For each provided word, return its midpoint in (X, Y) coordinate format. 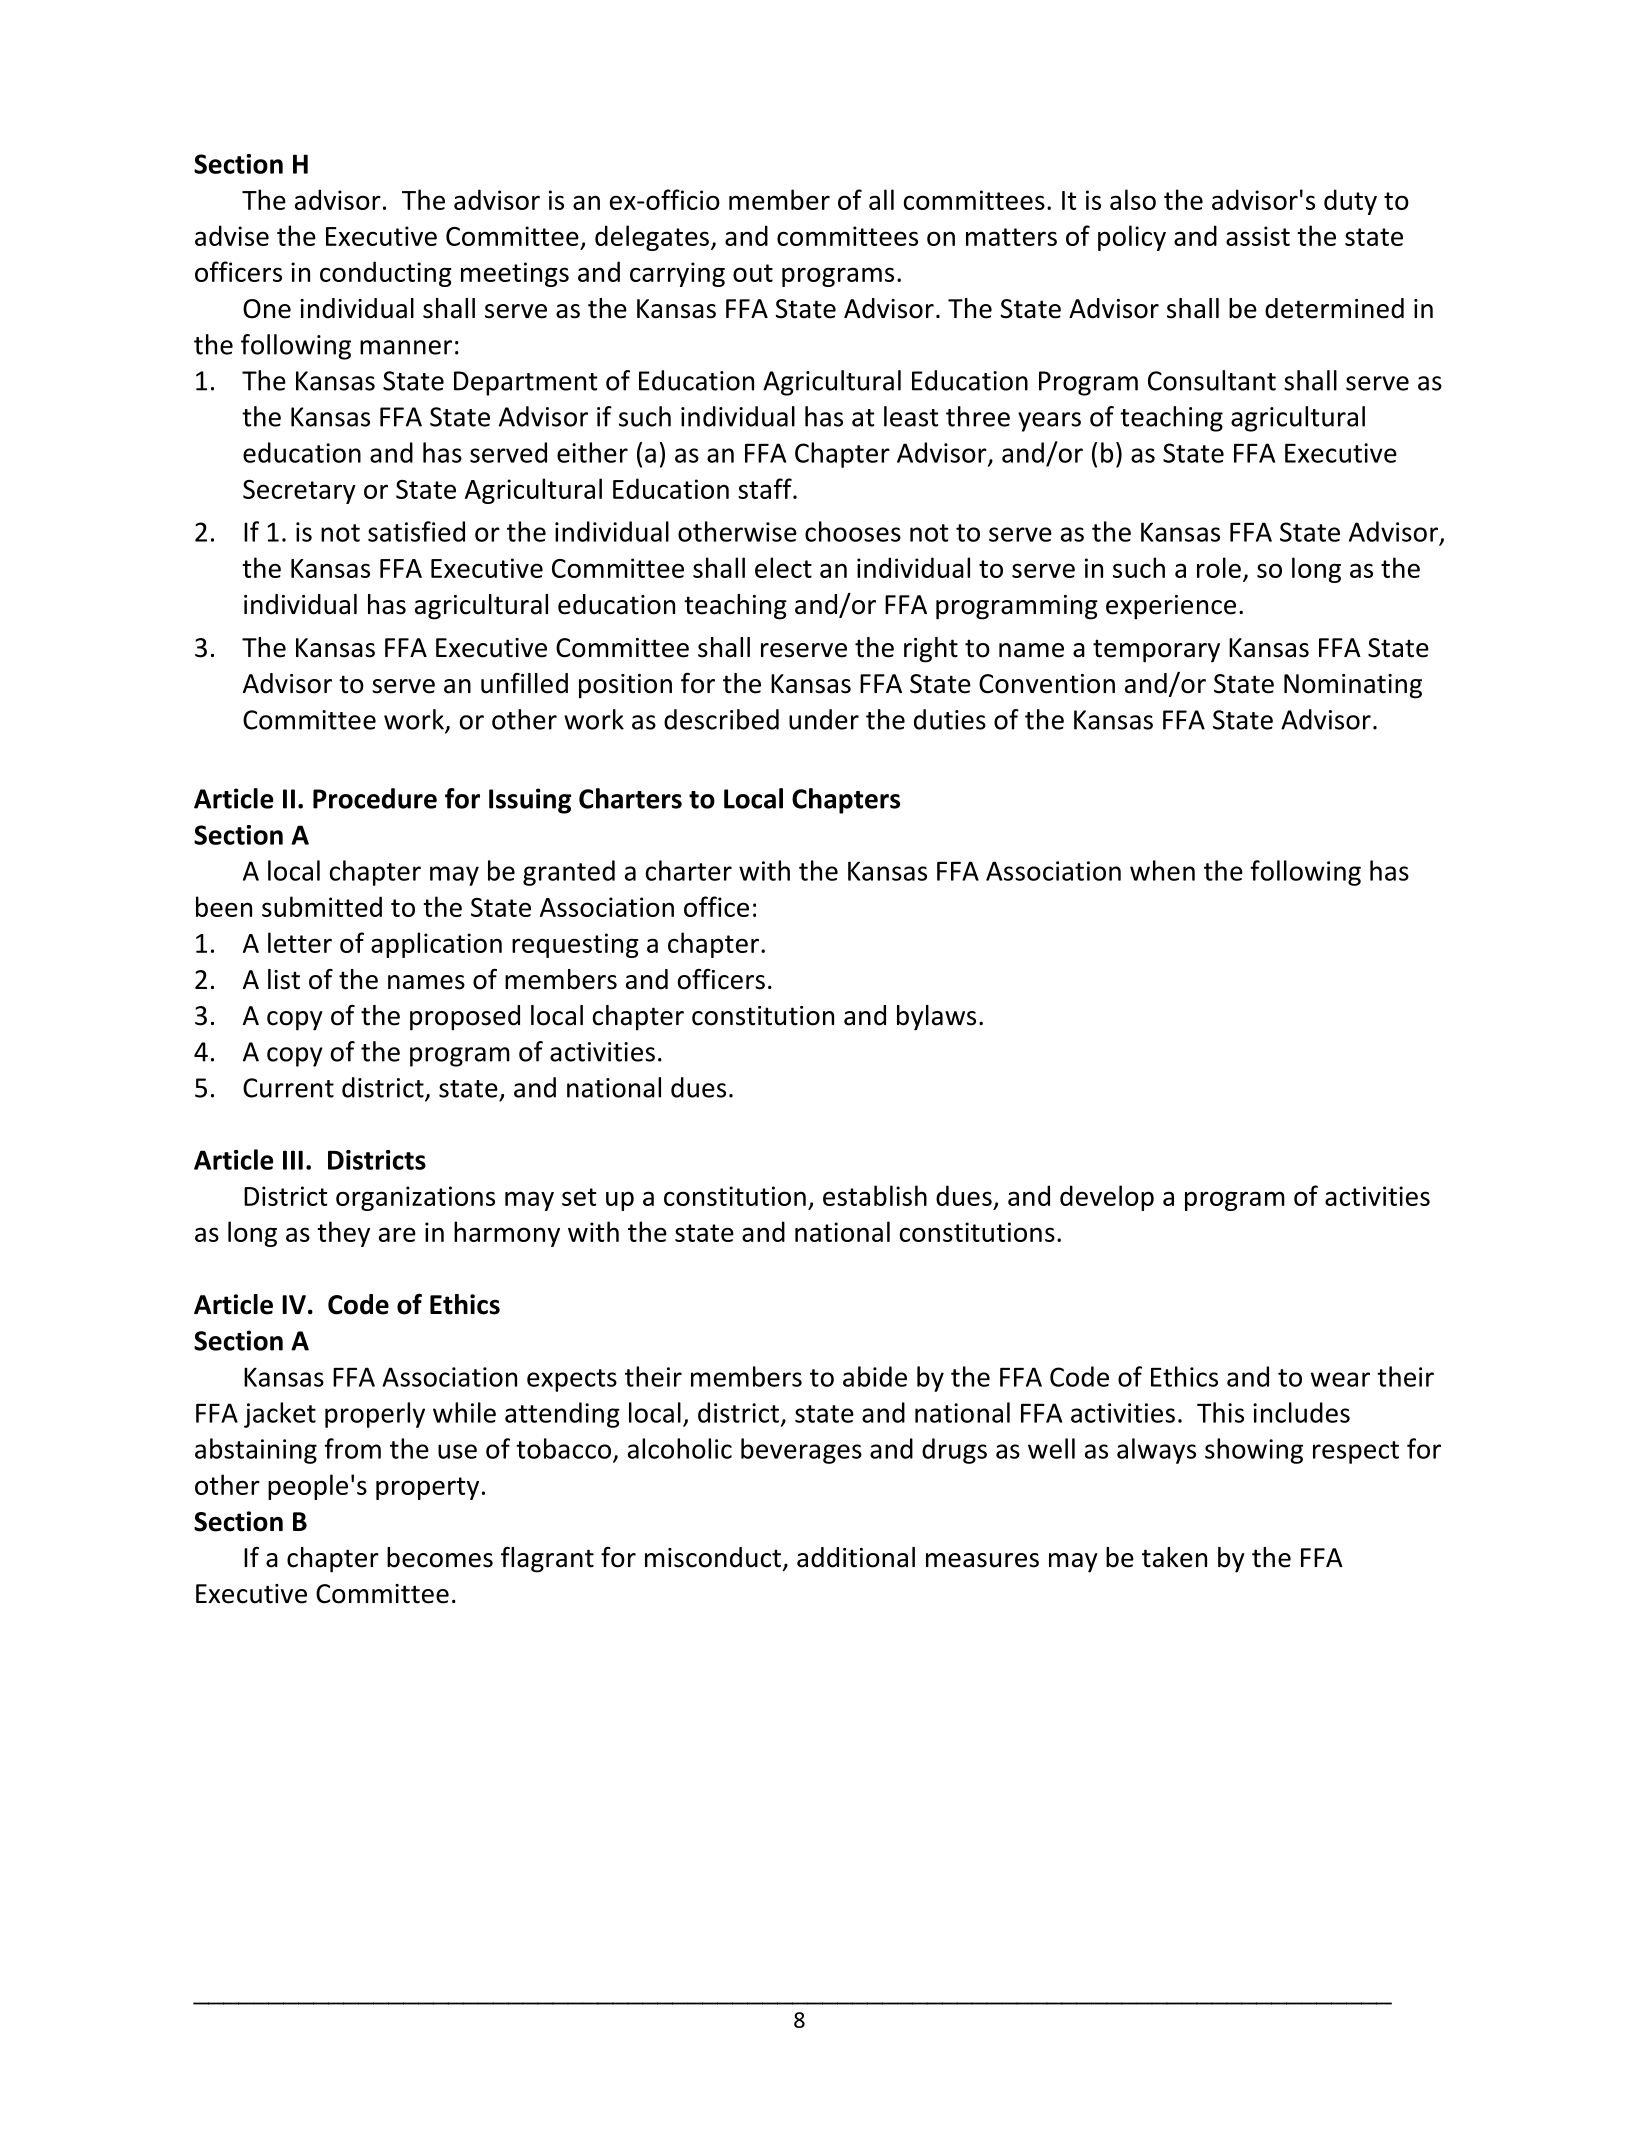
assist (1258, 236)
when (1162, 870)
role (1219, 567)
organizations (415, 1198)
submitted (322, 906)
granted (569, 873)
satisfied (416, 531)
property (427, 1488)
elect (783, 567)
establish (875, 1195)
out (753, 273)
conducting (386, 274)
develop (1107, 1198)
